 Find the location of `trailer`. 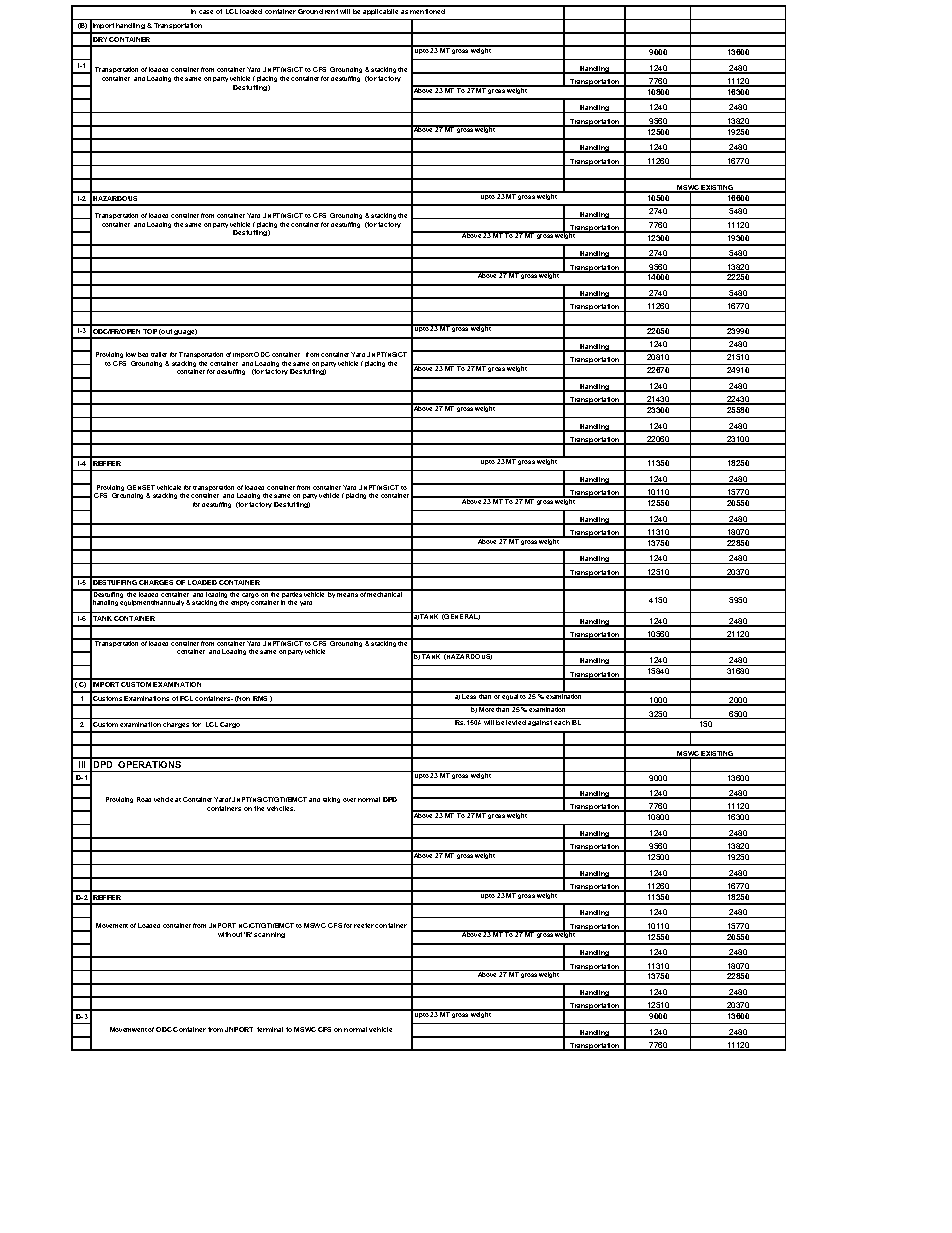

trailer is located at coordinates (159, 354).
